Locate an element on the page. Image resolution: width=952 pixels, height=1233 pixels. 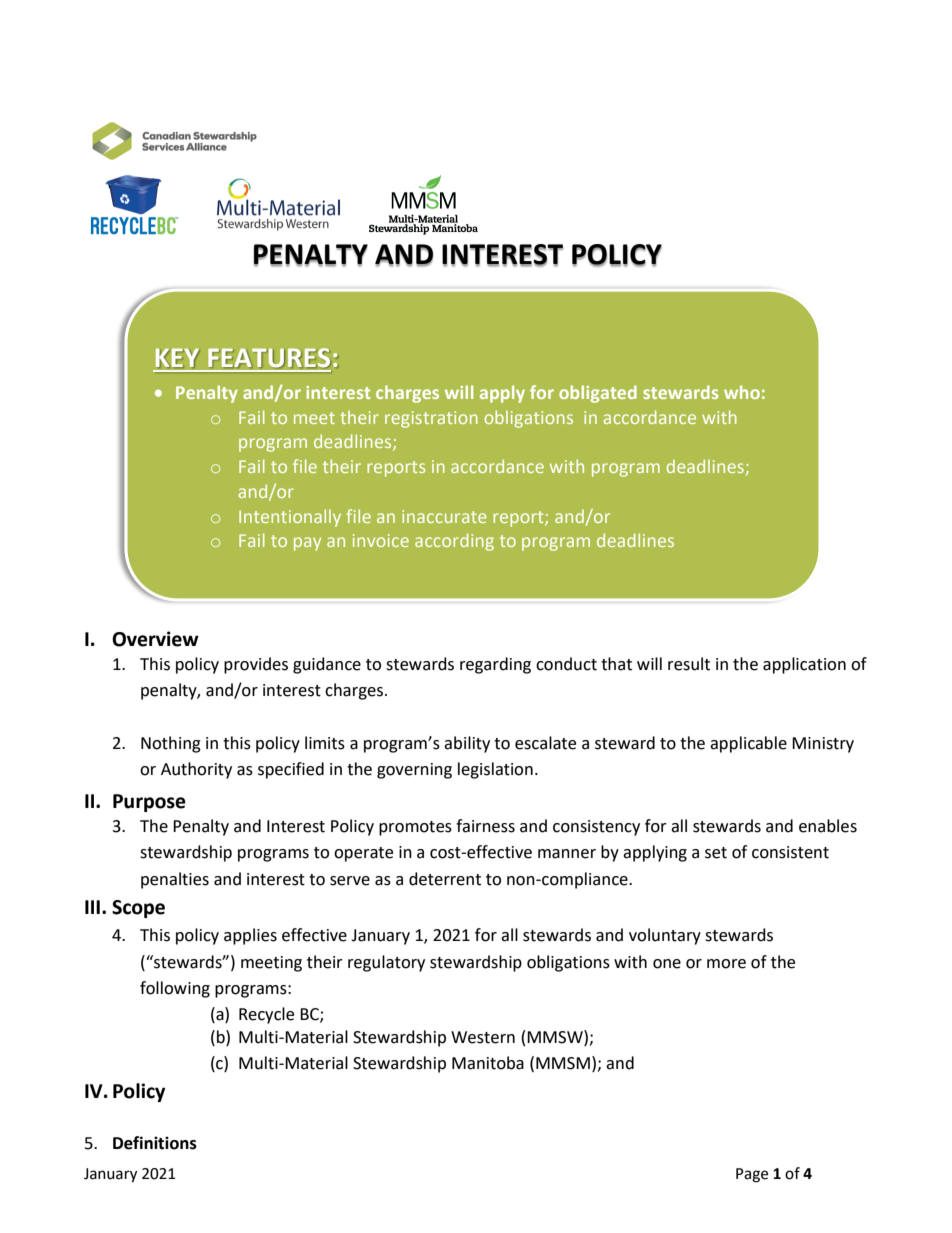
Page is located at coordinates (752, 1175).
